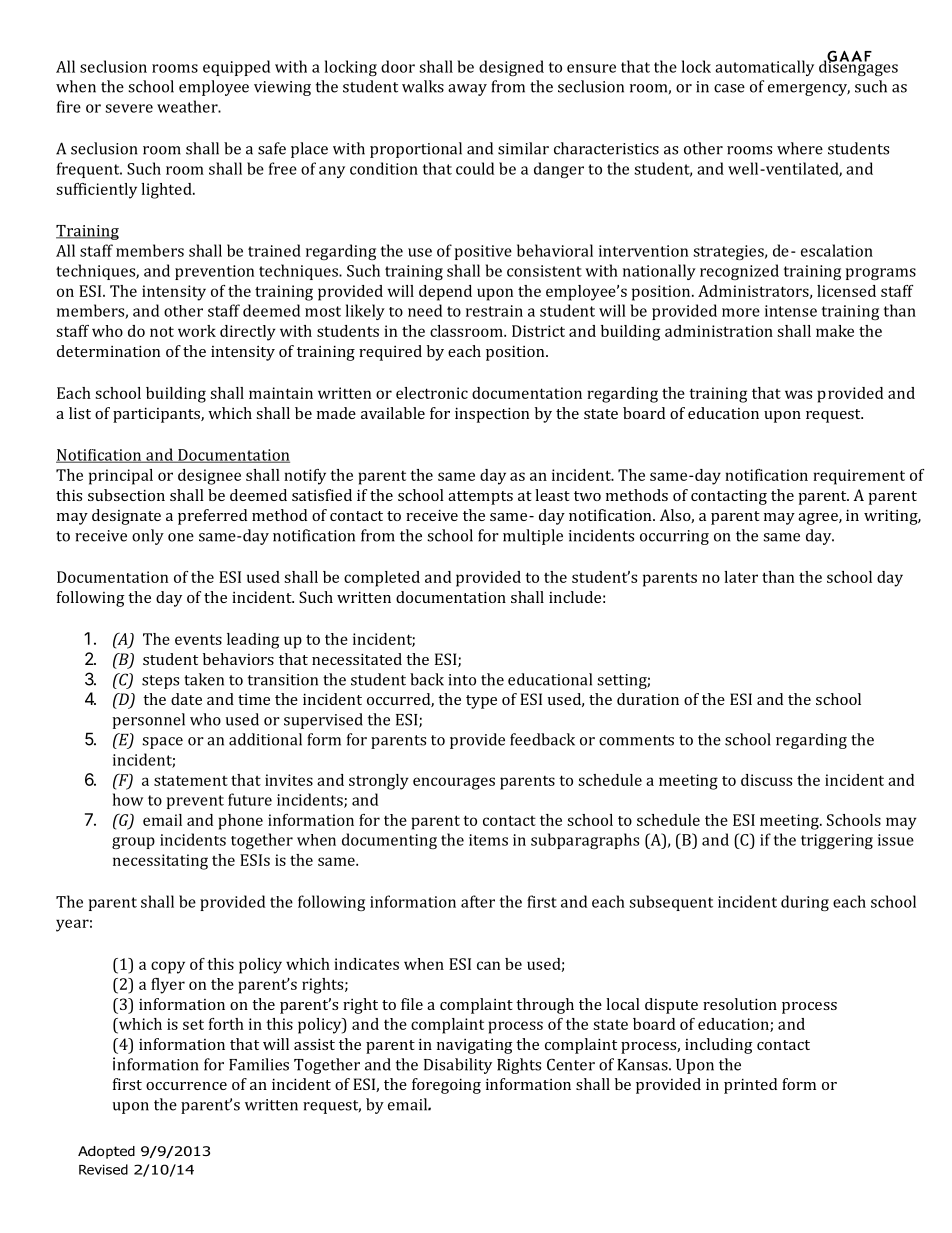 This screenshot has height=1233, width=952. What do you see at coordinates (764, 68) in the screenshot?
I see `automatically` at bounding box center [764, 68].
